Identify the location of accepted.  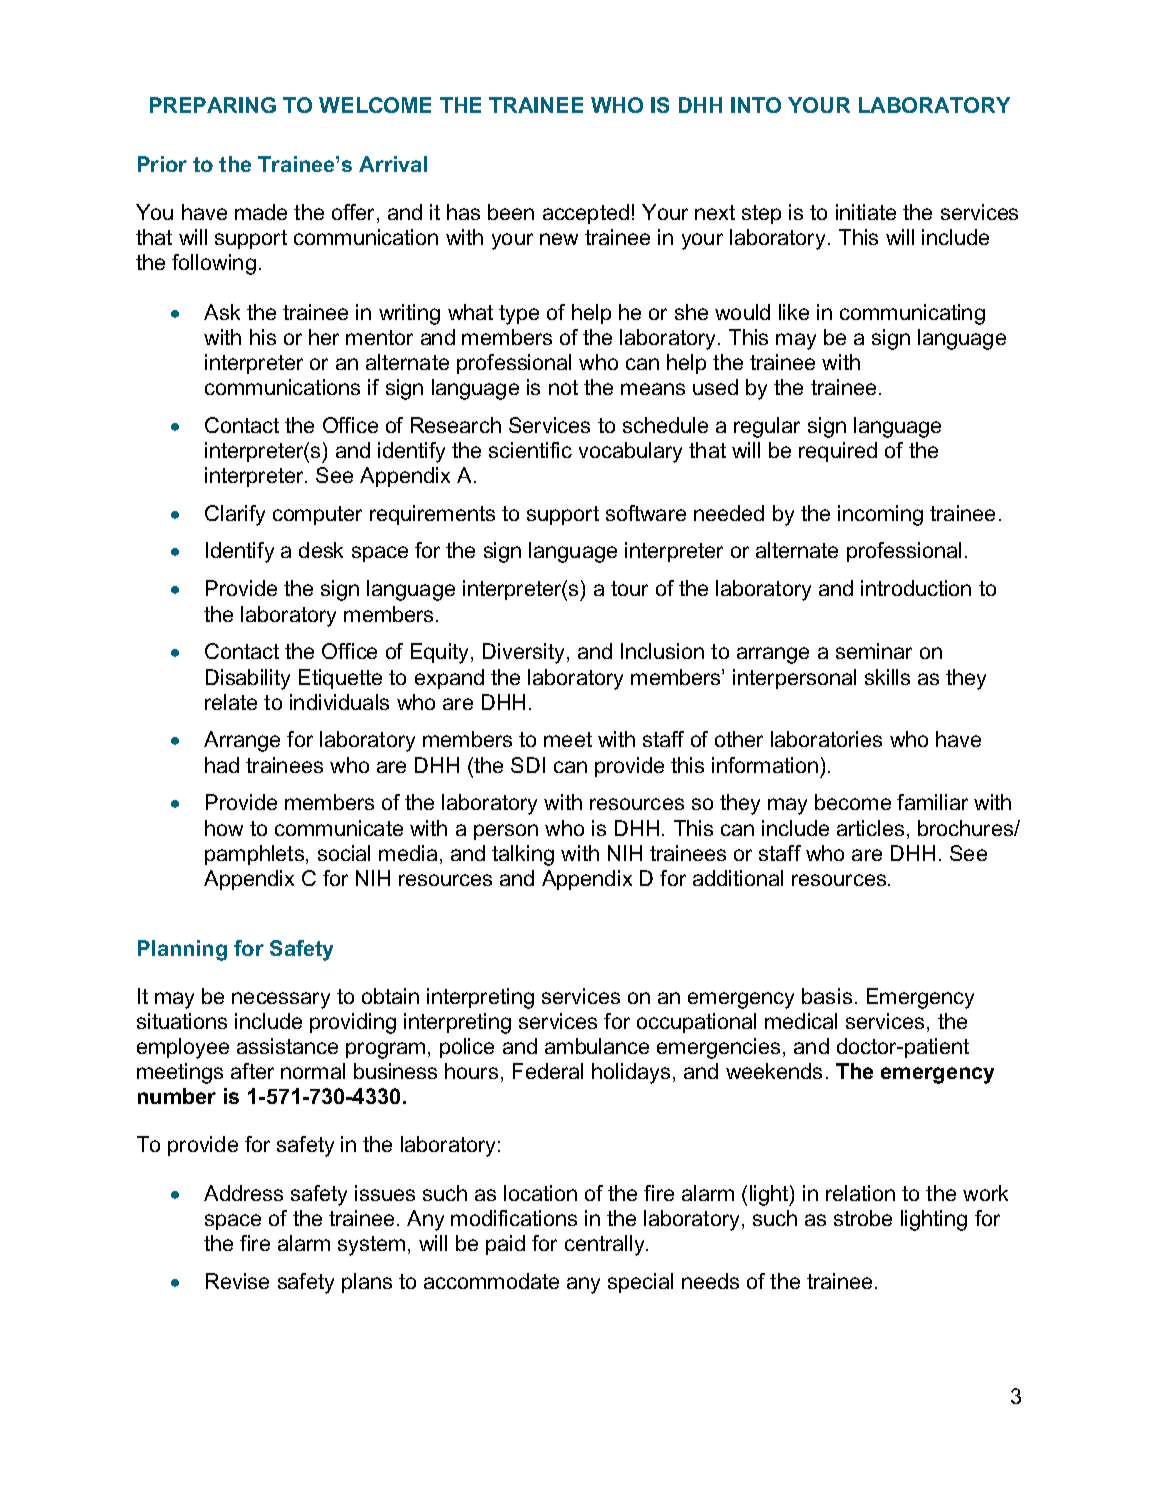
(586, 214).
